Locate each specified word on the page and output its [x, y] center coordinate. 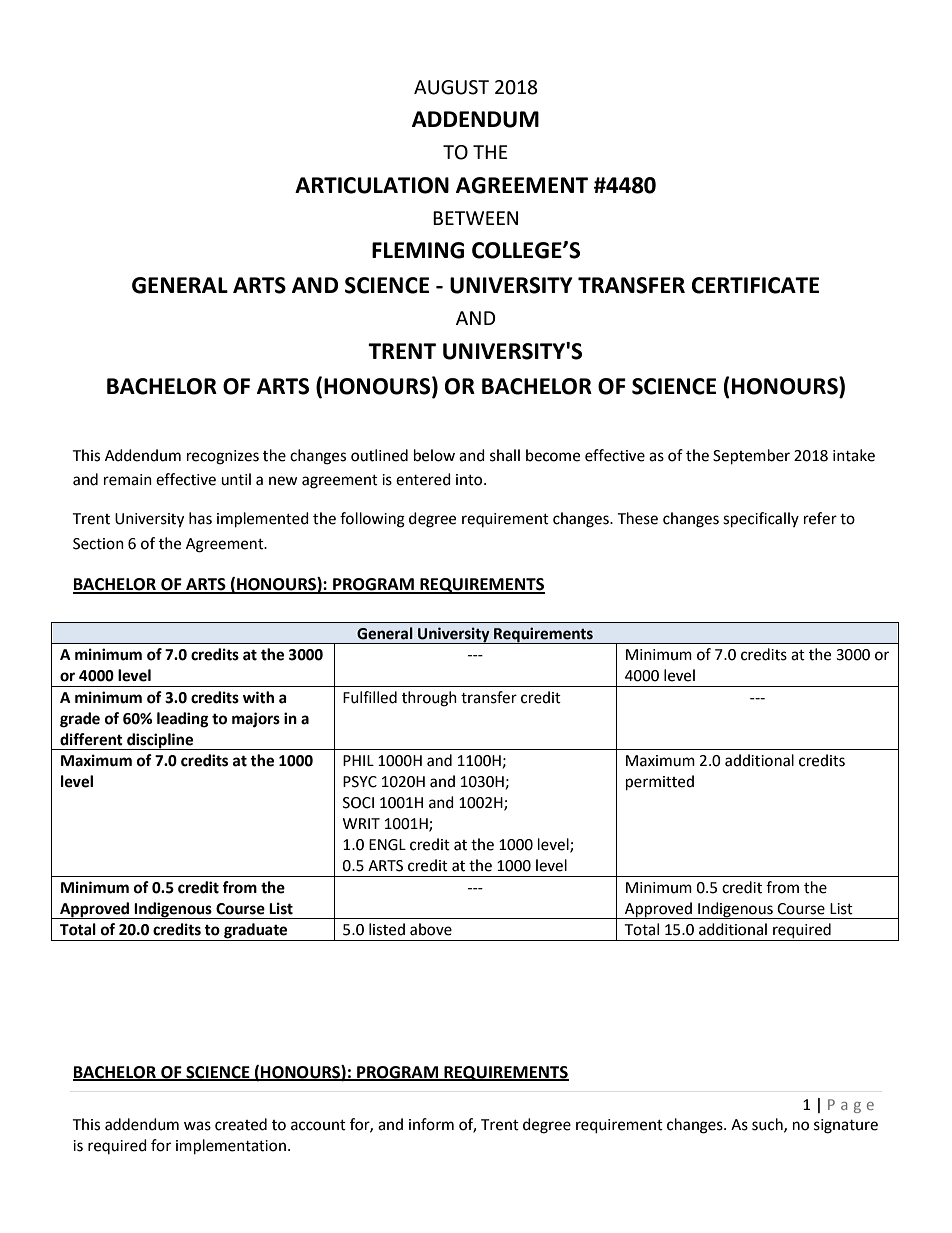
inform [431, 1124]
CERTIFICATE [755, 285]
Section [98, 544]
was [197, 1126]
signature [846, 1126]
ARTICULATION [372, 185]
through [429, 699]
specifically [761, 520]
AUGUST [451, 87]
